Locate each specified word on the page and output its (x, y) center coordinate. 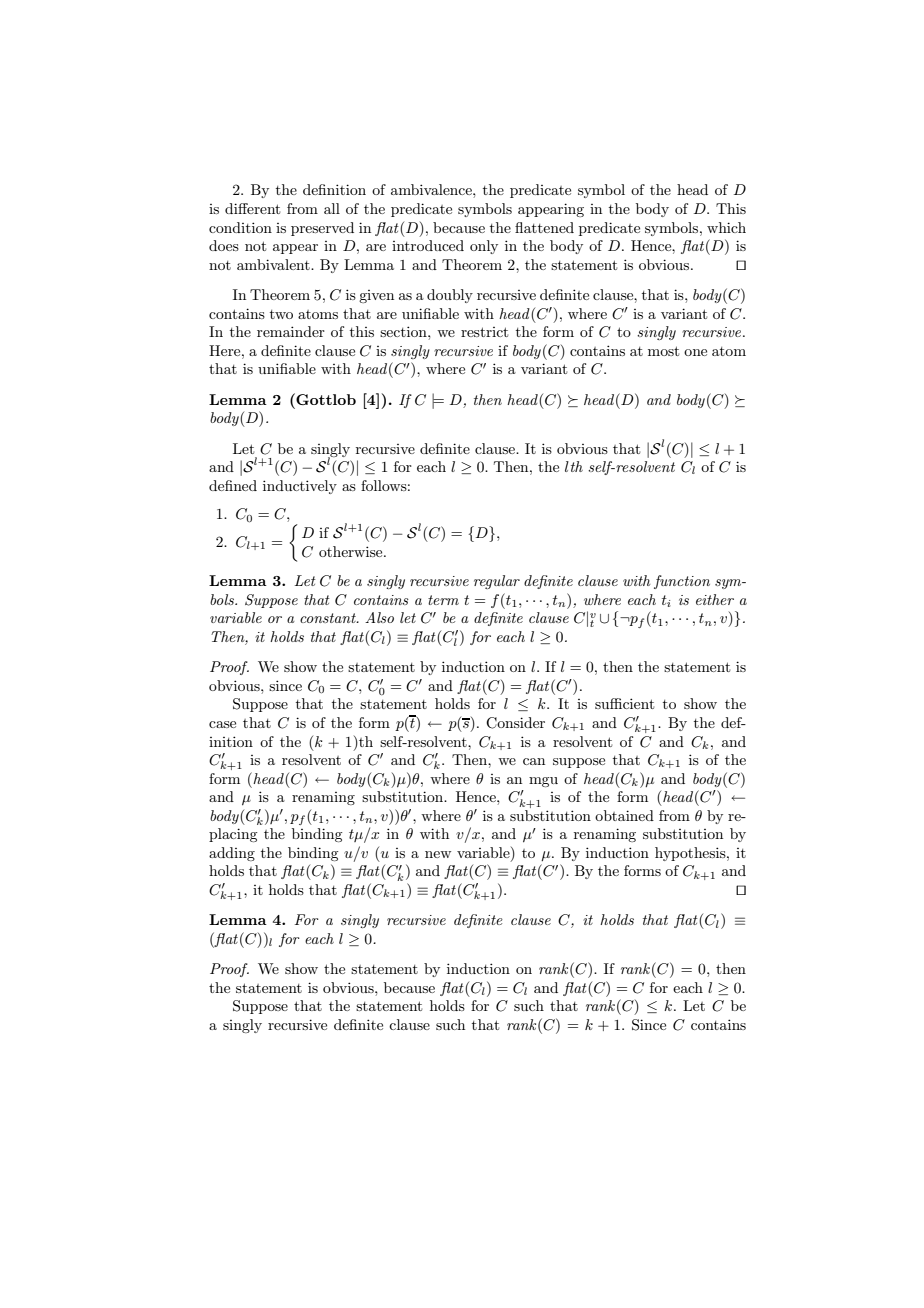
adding (232, 854)
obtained (624, 815)
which (726, 227)
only (484, 247)
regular (497, 582)
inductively (300, 487)
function (682, 582)
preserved (322, 229)
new (438, 854)
